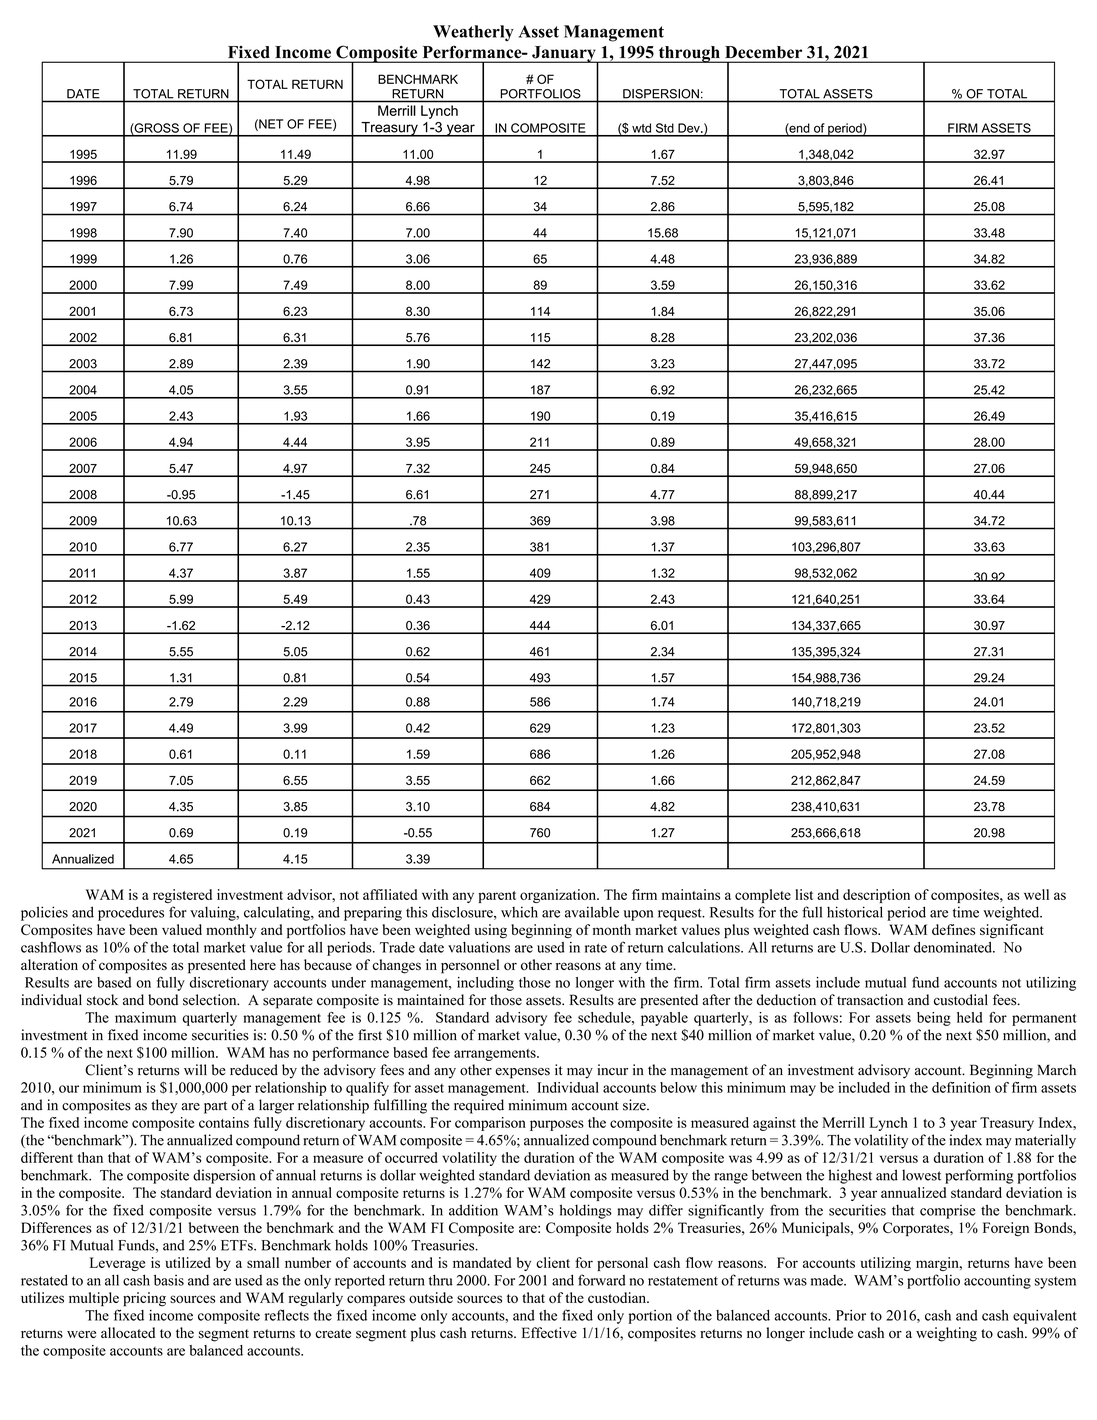 This screenshot has height=1420, width=1097. I want to click on December, so click(764, 52).
